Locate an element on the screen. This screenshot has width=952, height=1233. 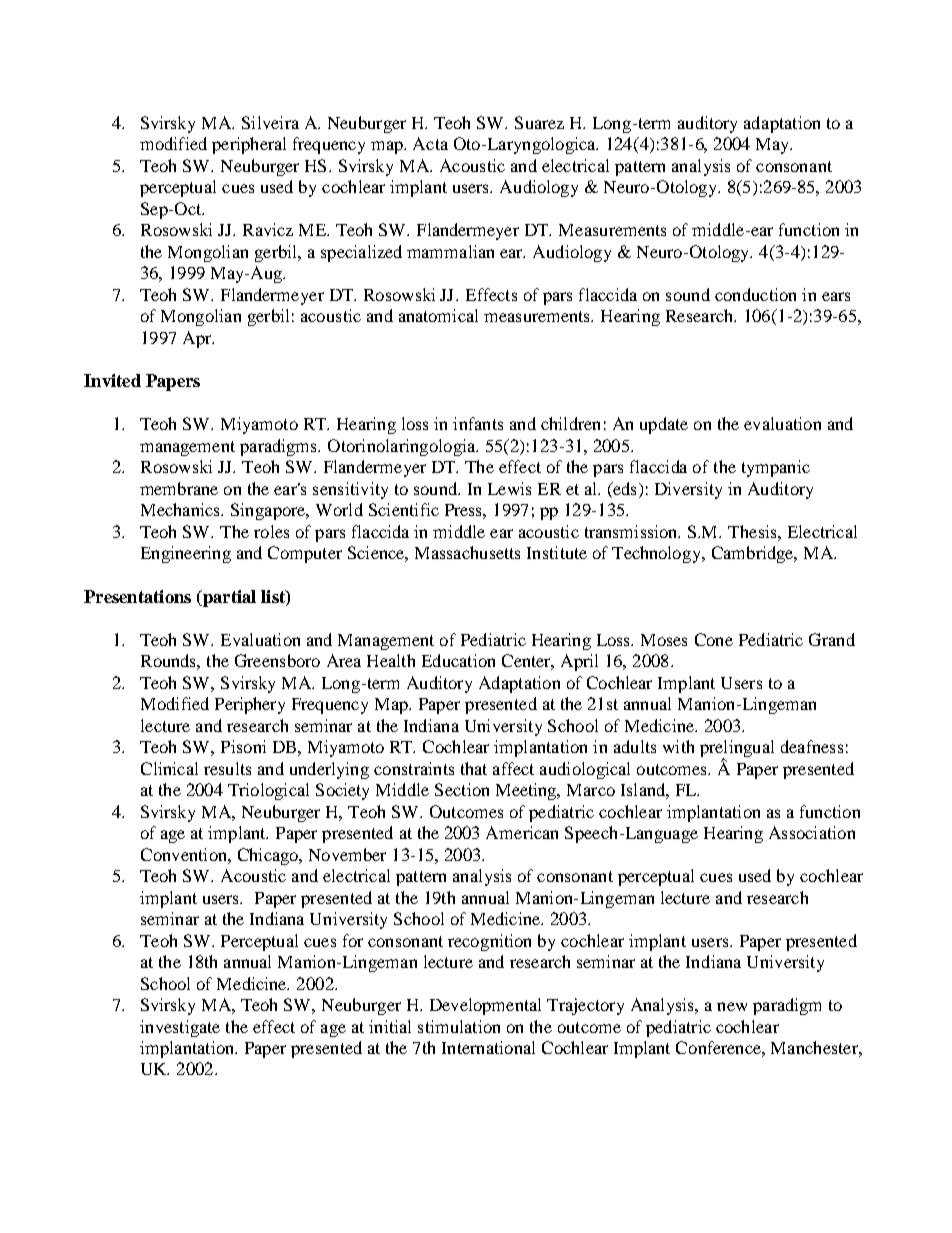
partial is located at coordinates (228, 598).
